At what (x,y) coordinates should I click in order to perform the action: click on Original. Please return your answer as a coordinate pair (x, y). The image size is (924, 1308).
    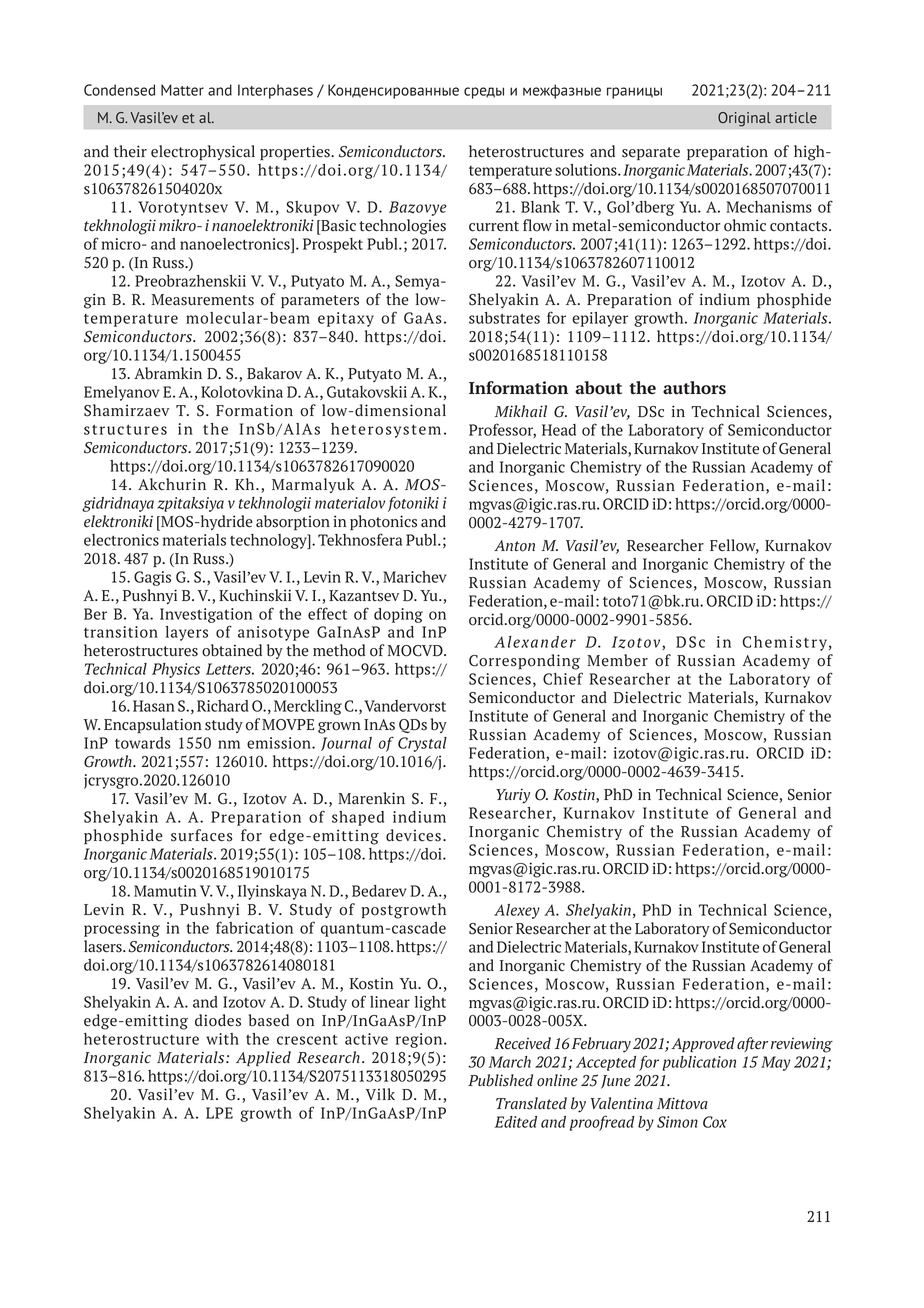
    Looking at the image, I should click on (744, 119).
